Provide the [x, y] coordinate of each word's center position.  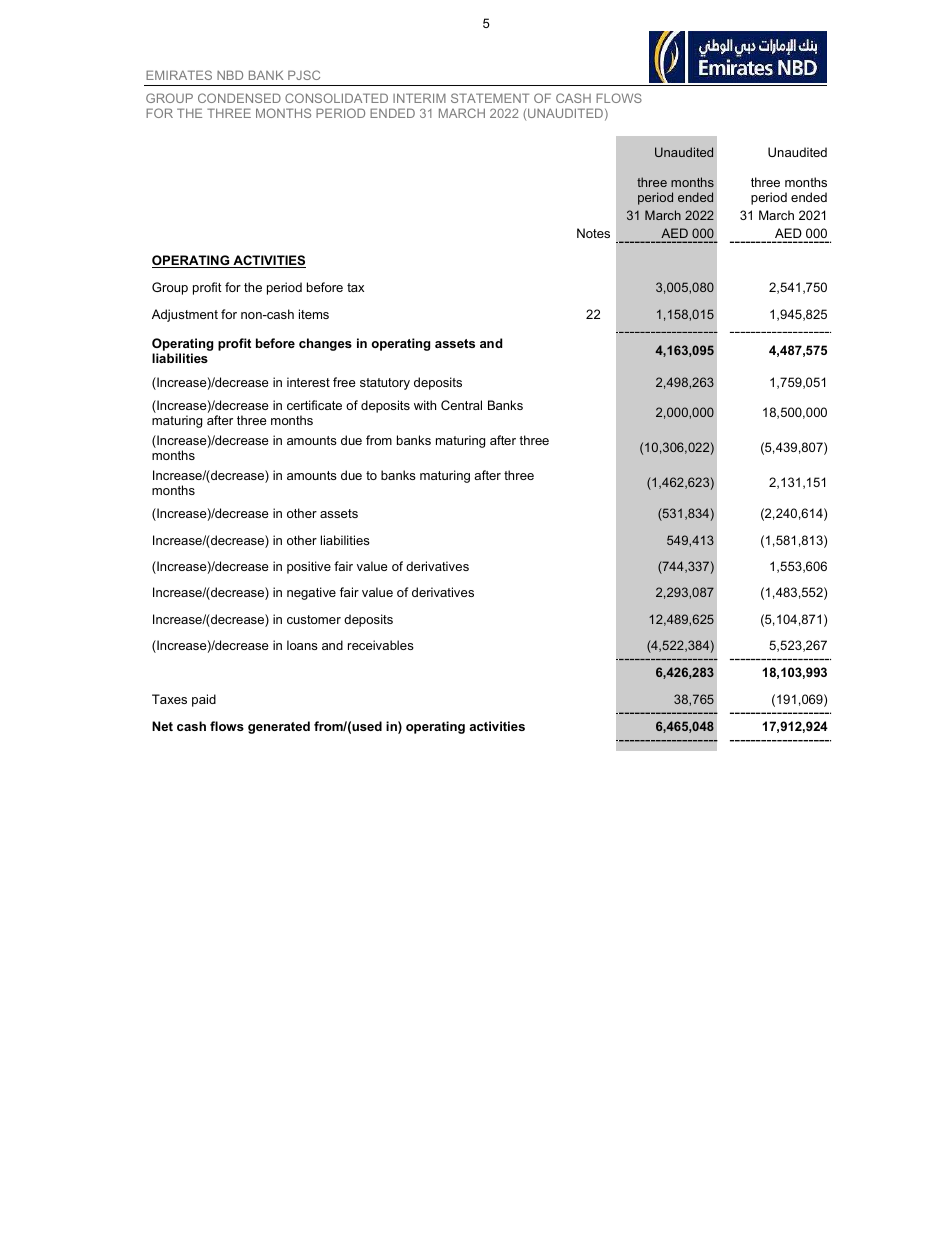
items [314, 314]
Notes [593, 233]
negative [311, 593]
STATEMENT [490, 98]
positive [309, 567]
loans [302, 645]
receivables [381, 645]
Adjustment [185, 315]
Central [461, 405]
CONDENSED [239, 98]
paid [204, 700]
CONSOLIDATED [336, 98]
